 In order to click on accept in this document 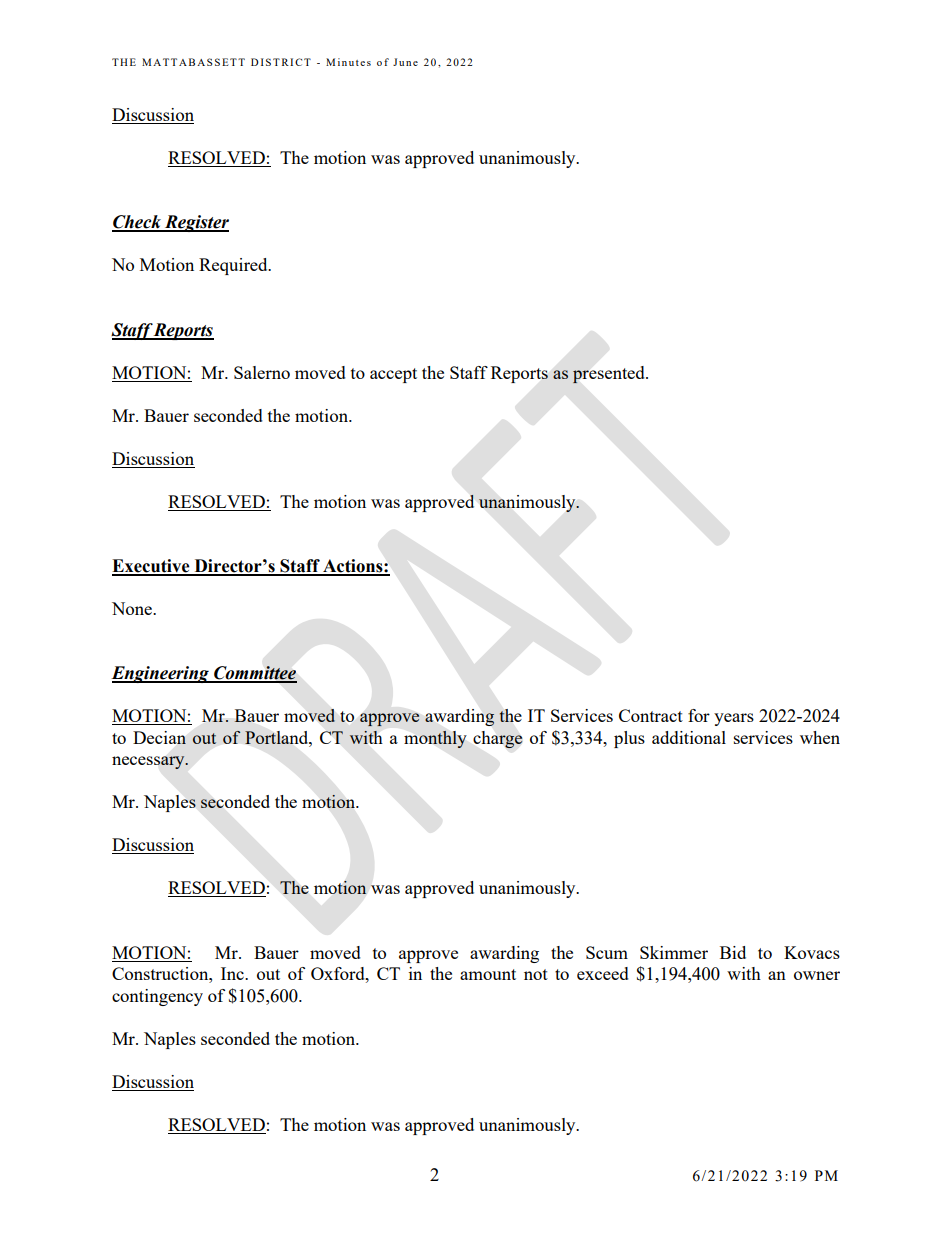, I will do `click(393, 375)`.
